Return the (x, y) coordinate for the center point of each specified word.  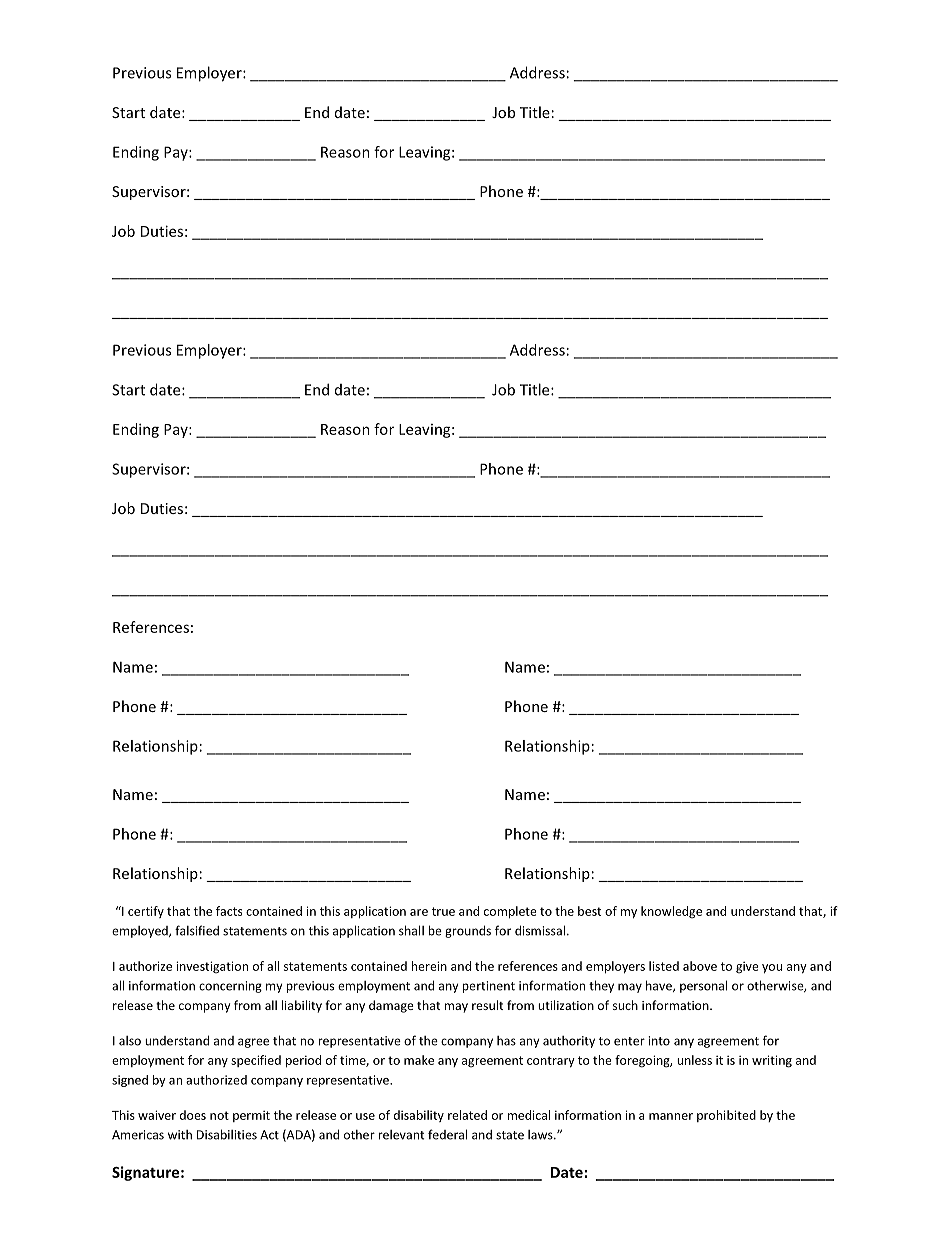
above (700, 966)
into (659, 1041)
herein (429, 966)
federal (447, 1134)
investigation (212, 967)
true (443, 911)
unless (694, 1060)
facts (229, 911)
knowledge (671, 912)
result (488, 1005)
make (419, 1060)
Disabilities (227, 1134)
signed (130, 1081)
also (130, 1041)
